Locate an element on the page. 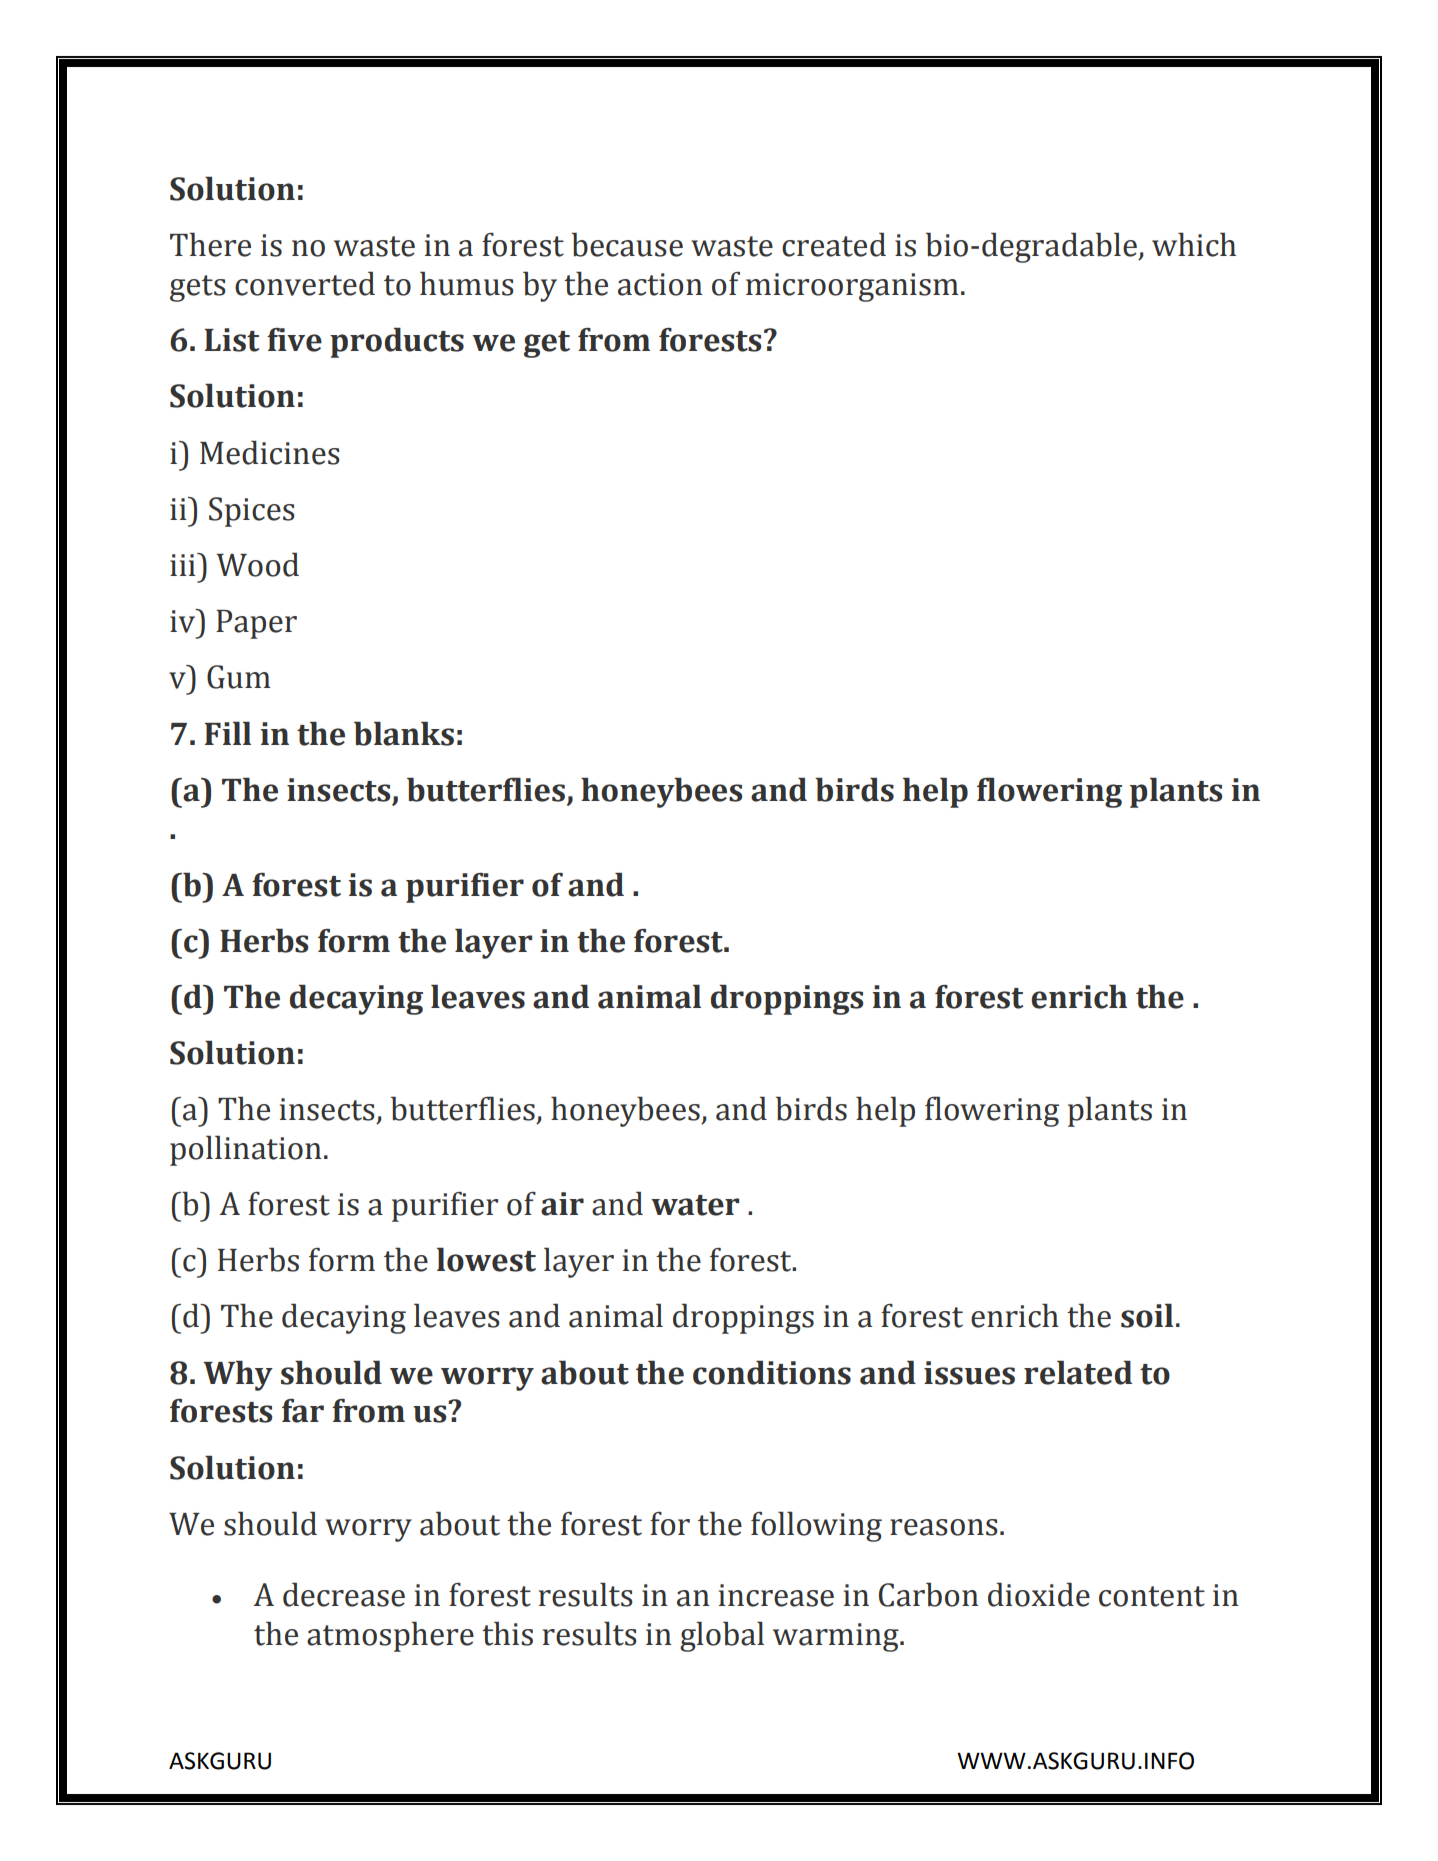 This document has width=1438, height=1861. global is located at coordinates (722, 1637).
